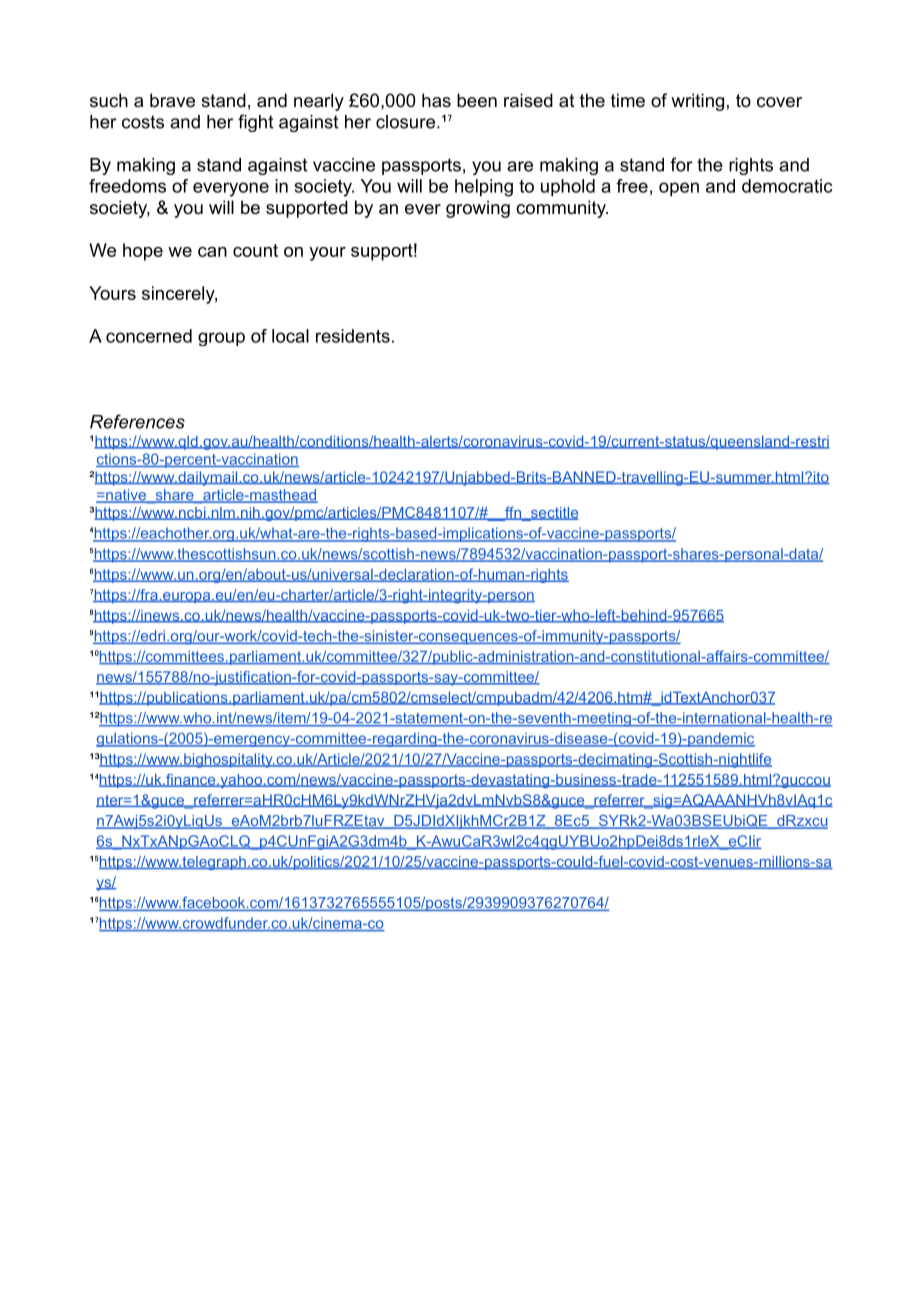  Describe the element at coordinates (212, 252) in the screenshot. I see `can` at that location.
